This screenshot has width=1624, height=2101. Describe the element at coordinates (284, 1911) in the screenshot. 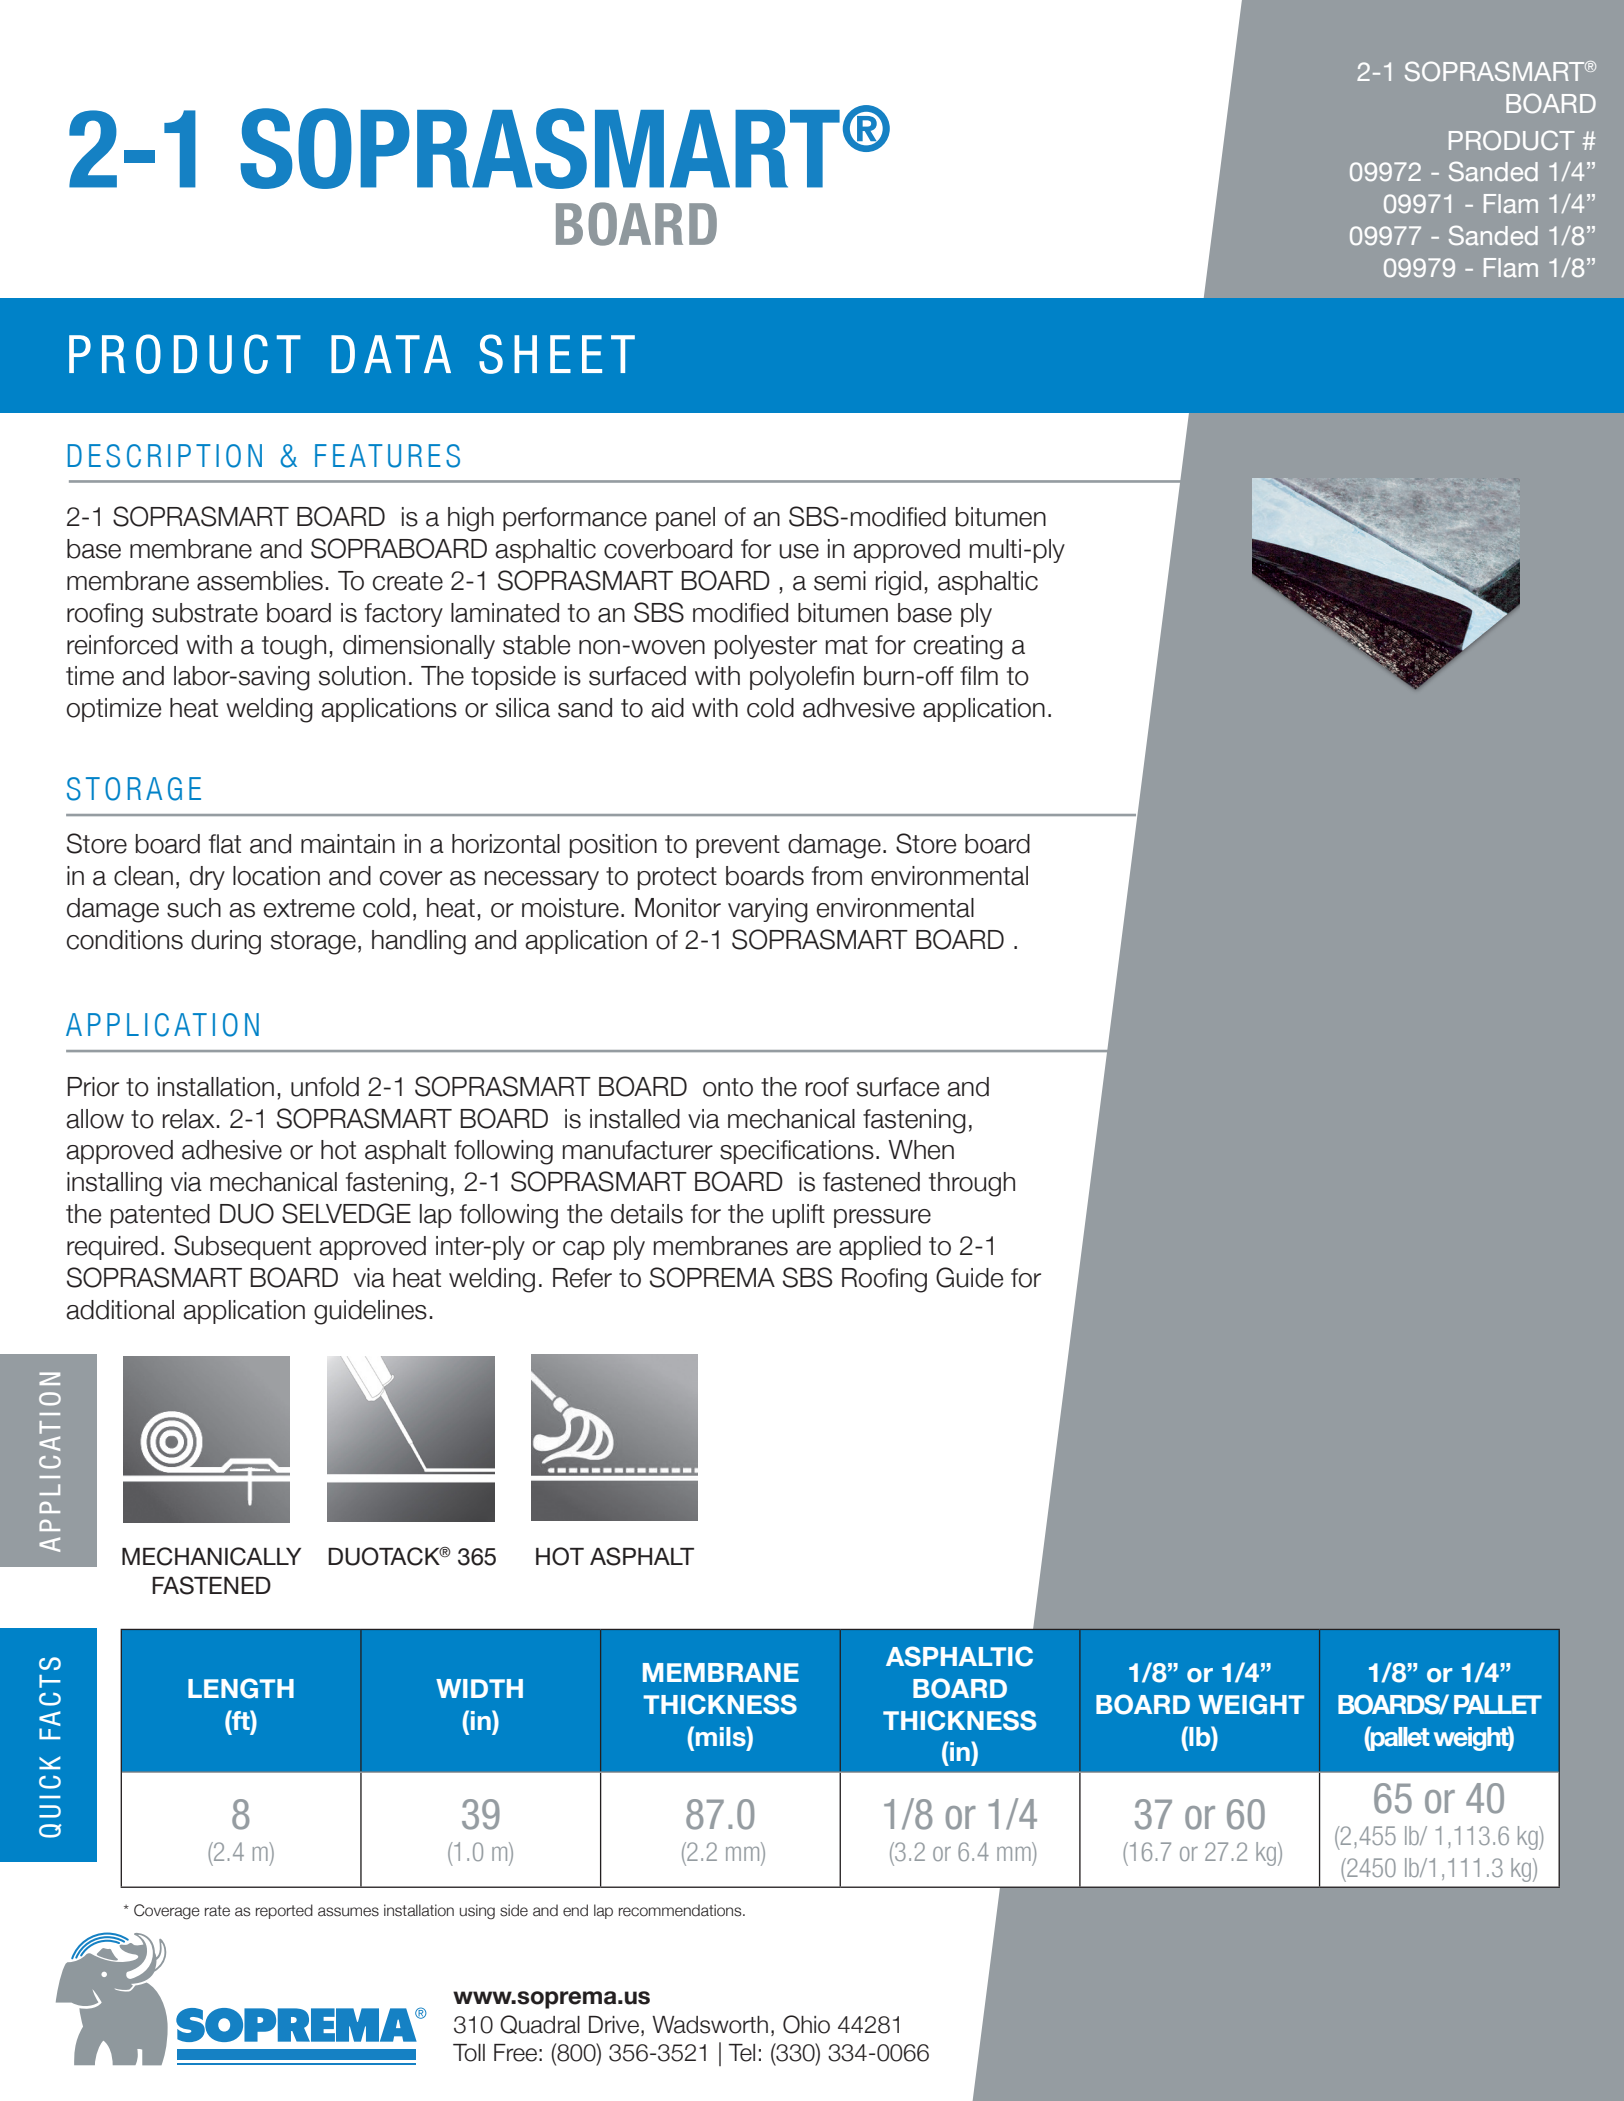

I see `reported` at that location.
